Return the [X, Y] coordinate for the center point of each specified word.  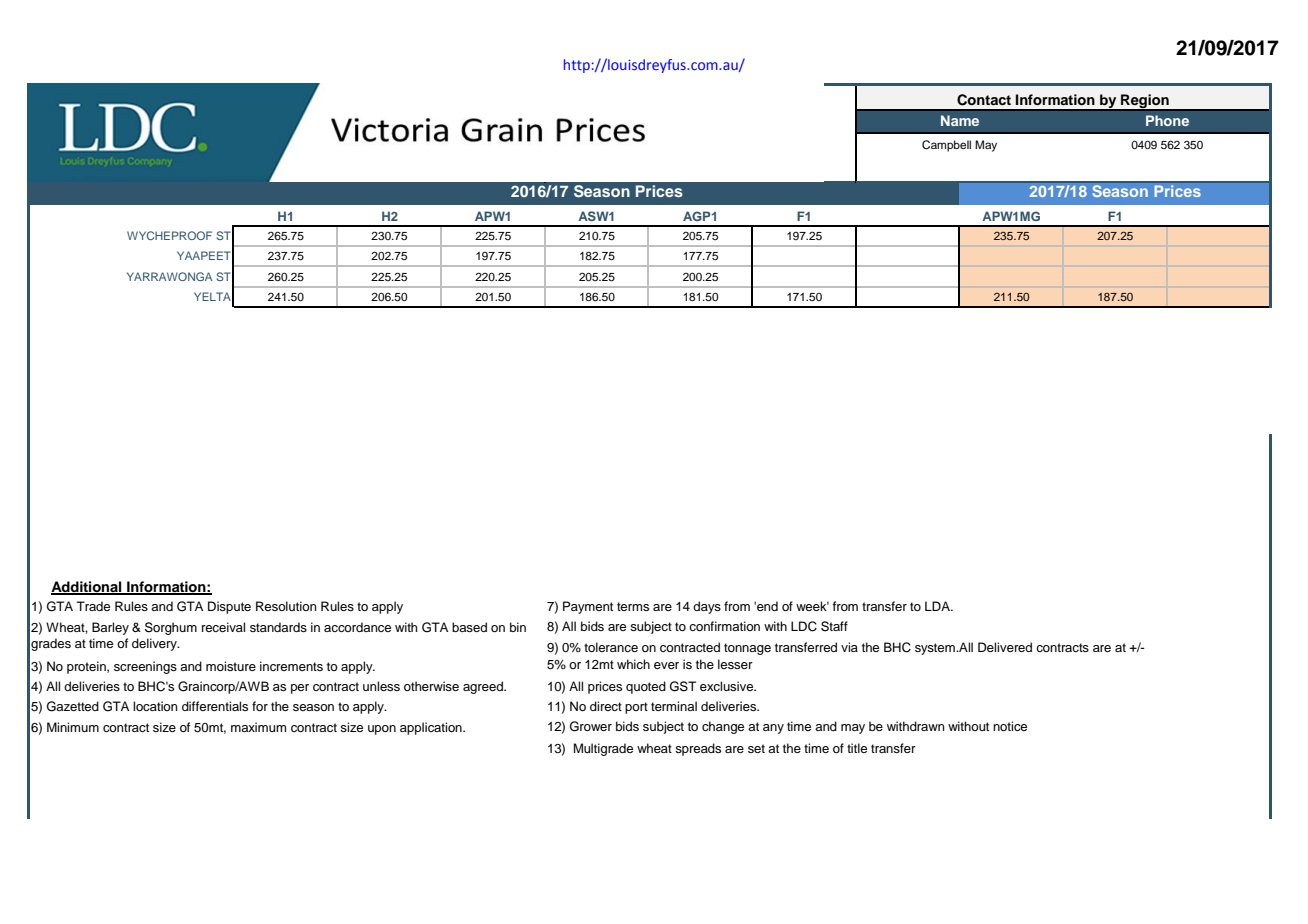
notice [1010, 726]
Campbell [946, 146]
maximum [258, 727]
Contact [984, 100]
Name [960, 120]
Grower [591, 726]
